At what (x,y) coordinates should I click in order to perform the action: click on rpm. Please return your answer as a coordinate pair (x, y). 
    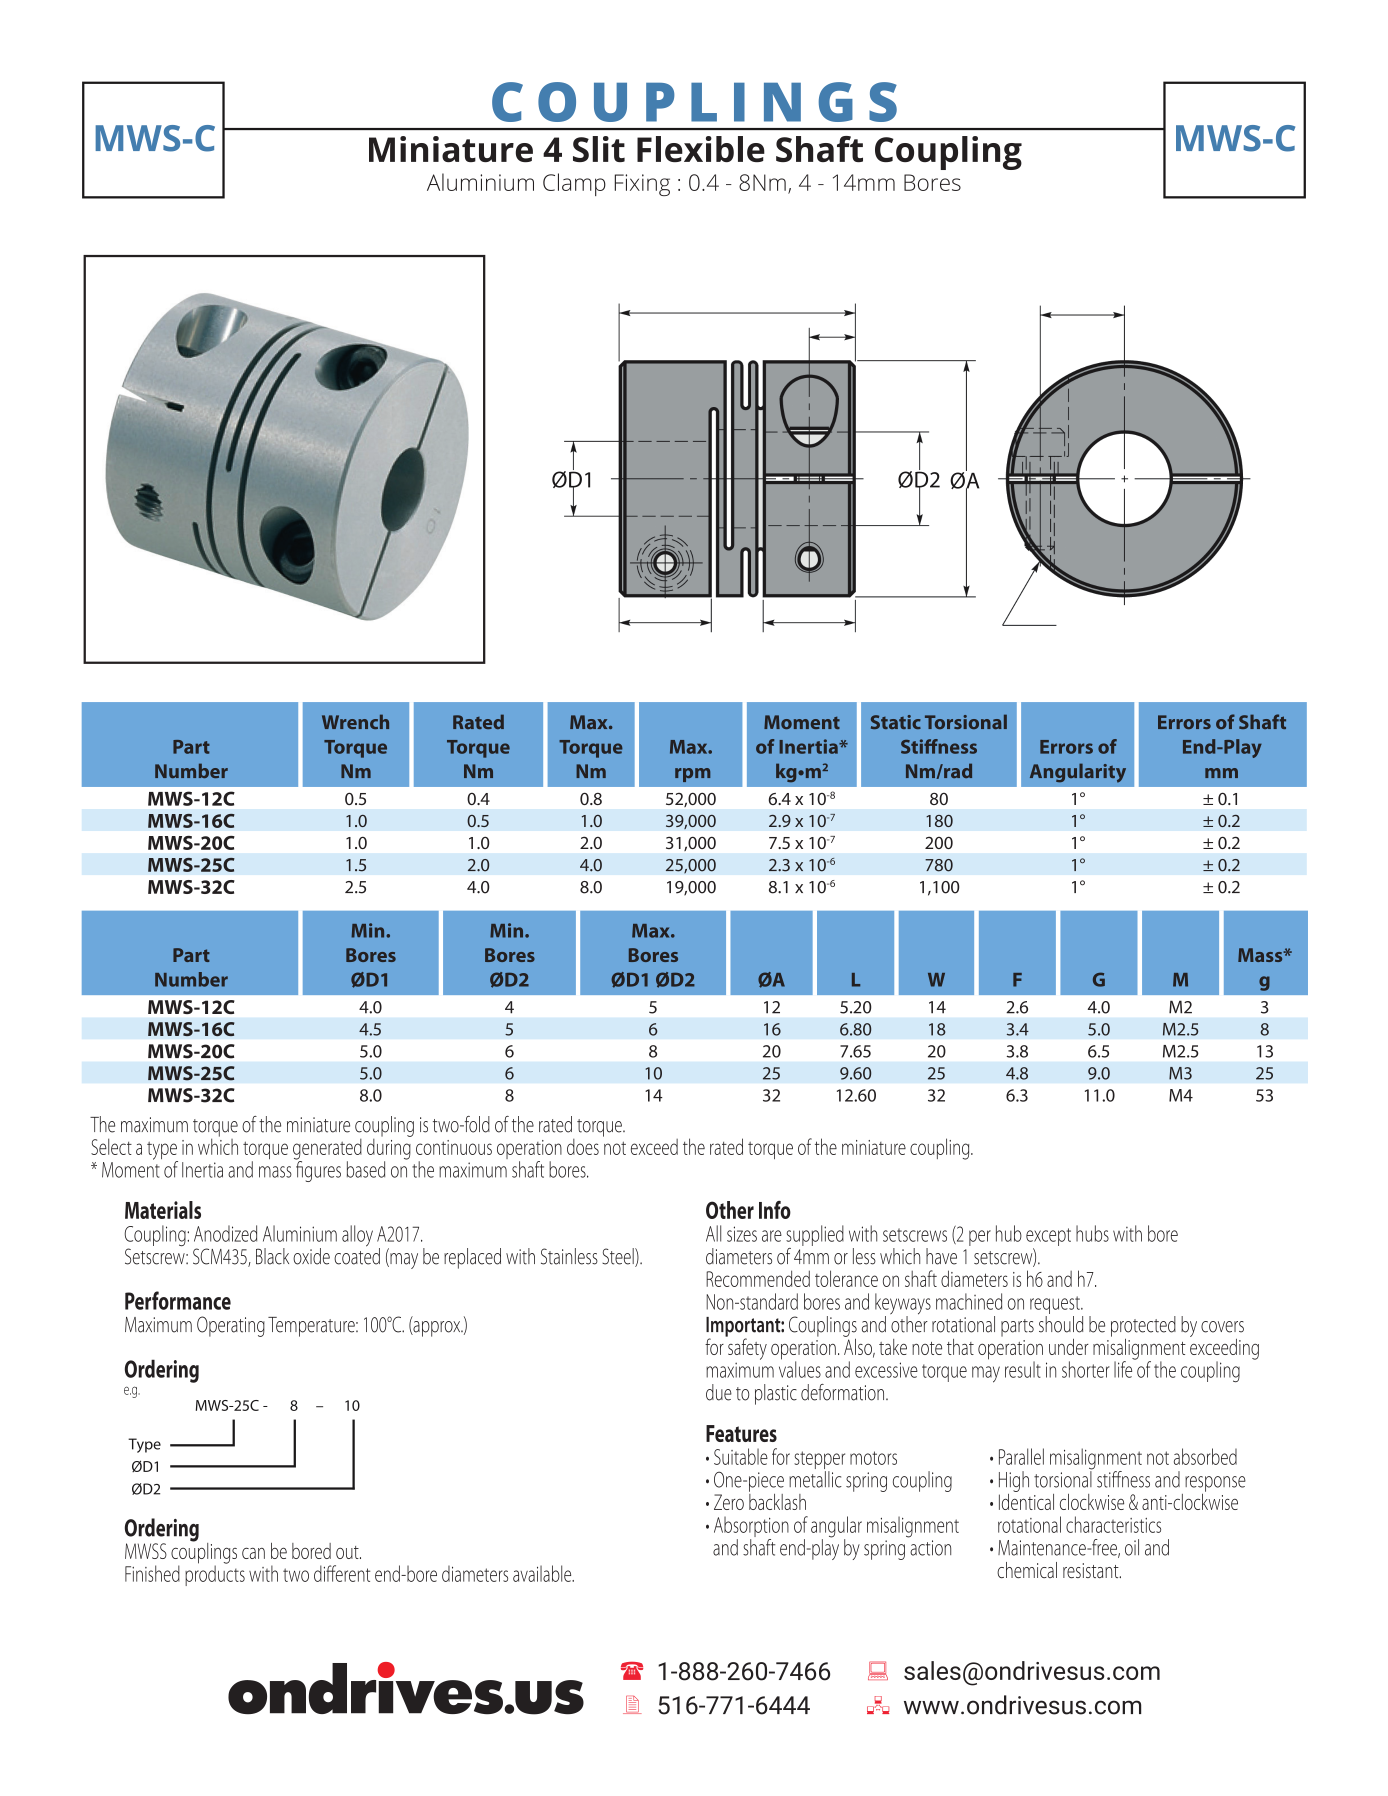
    Looking at the image, I should click on (692, 775).
